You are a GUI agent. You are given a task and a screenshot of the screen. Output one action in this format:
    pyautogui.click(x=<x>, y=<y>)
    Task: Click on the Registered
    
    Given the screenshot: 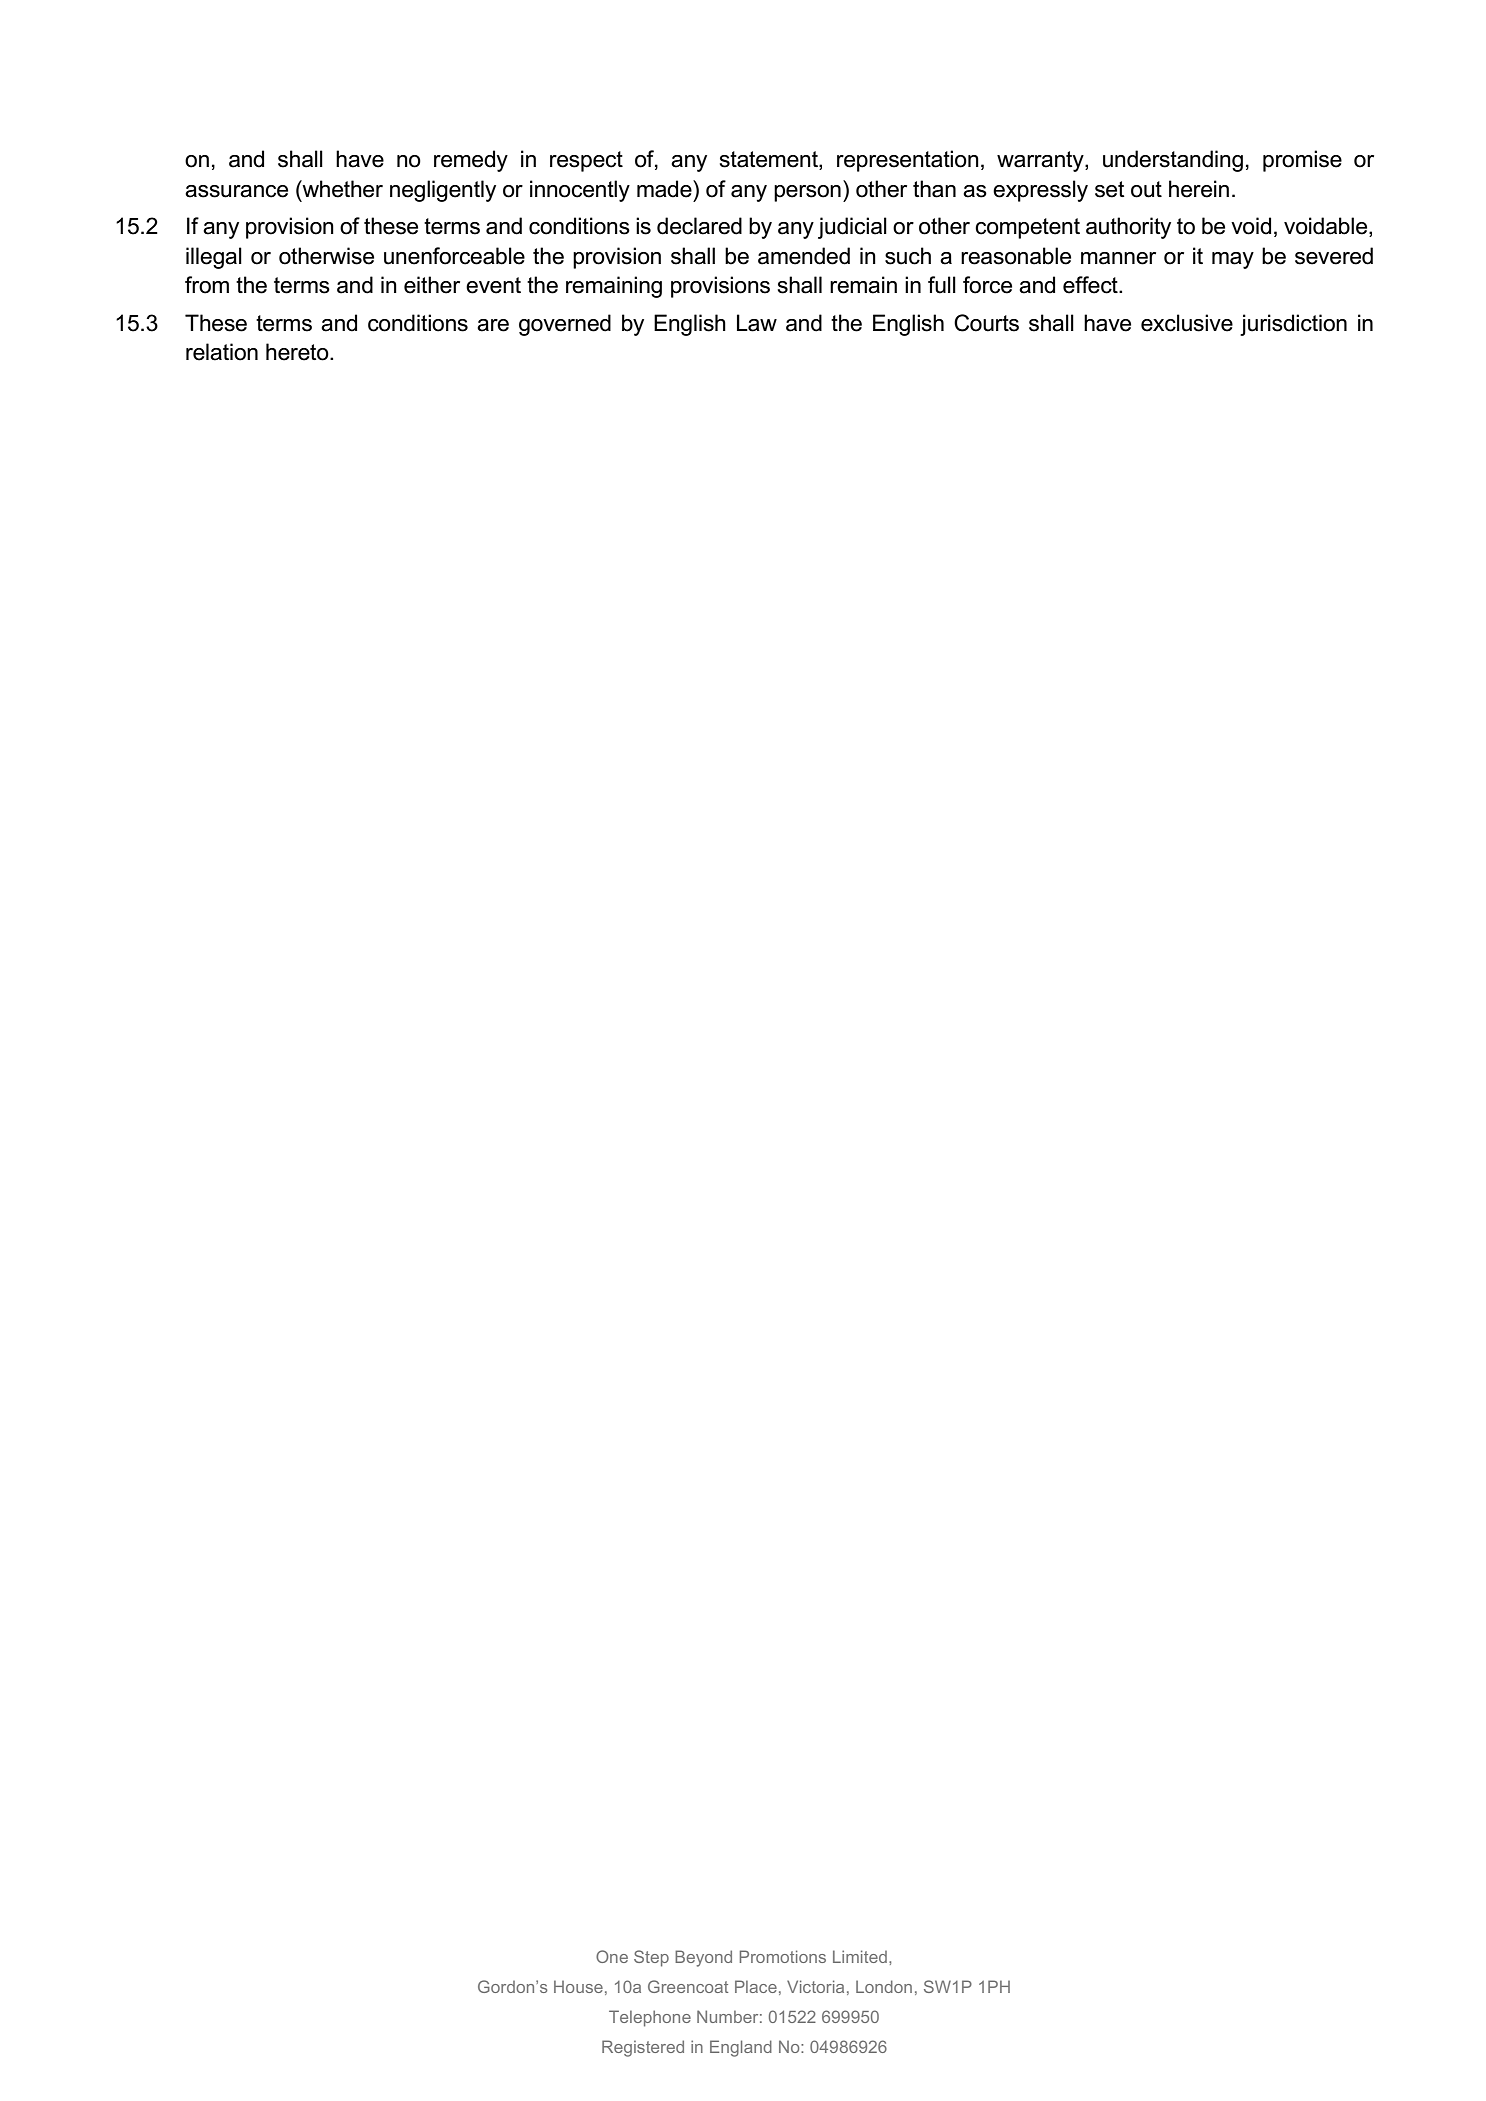 What is the action you would take?
    pyautogui.click(x=643, y=2048)
